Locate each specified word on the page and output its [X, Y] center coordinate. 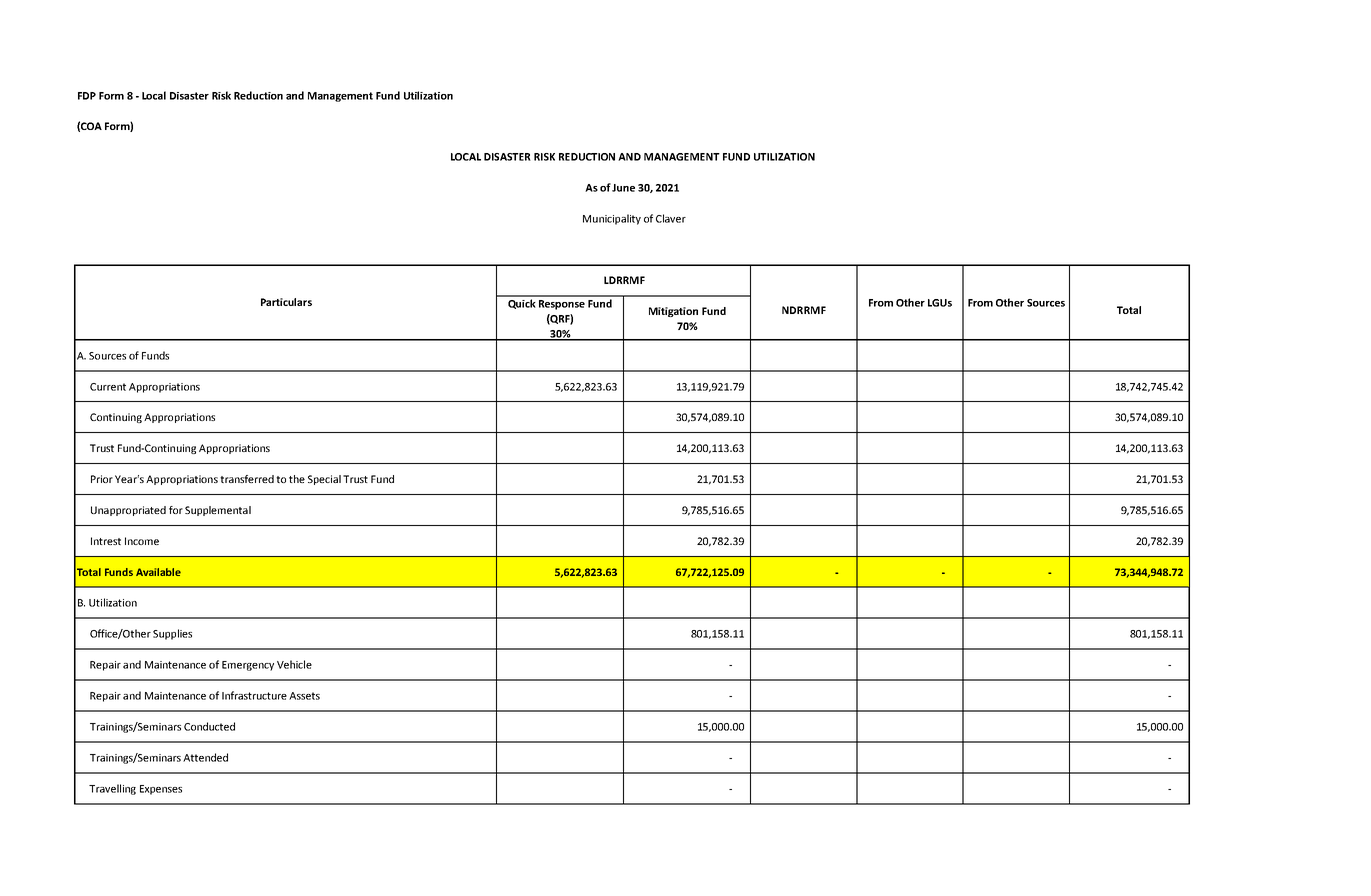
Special [324, 480]
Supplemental [218, 511]
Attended [205, 757]
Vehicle [294, 664]
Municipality [612, 219]
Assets [304, 696]
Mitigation [673, 312]
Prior [102, 479]
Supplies [172, 634]
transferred [247, 479]
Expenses [161, 790]
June [623, 188]
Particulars [286, 302]
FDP [87, 96]
